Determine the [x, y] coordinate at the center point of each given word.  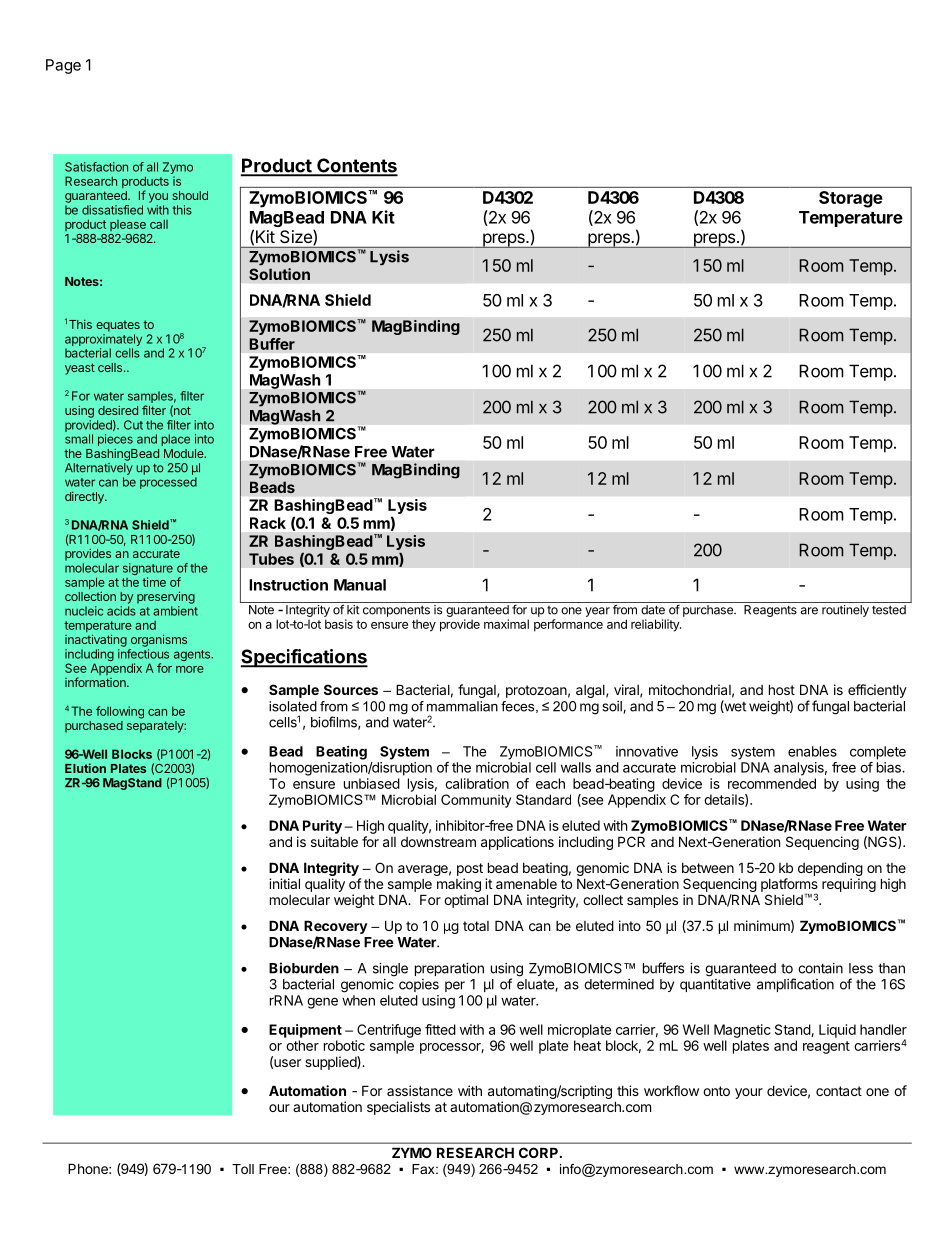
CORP [540, 1152]
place [175, 440]
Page [63, 66]
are [809, 611]
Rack [268, 523]
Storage [851, 199]
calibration [477, 783]
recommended [772, 783]
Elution [85, 768]
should [190, 195]
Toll [243, 1169]
